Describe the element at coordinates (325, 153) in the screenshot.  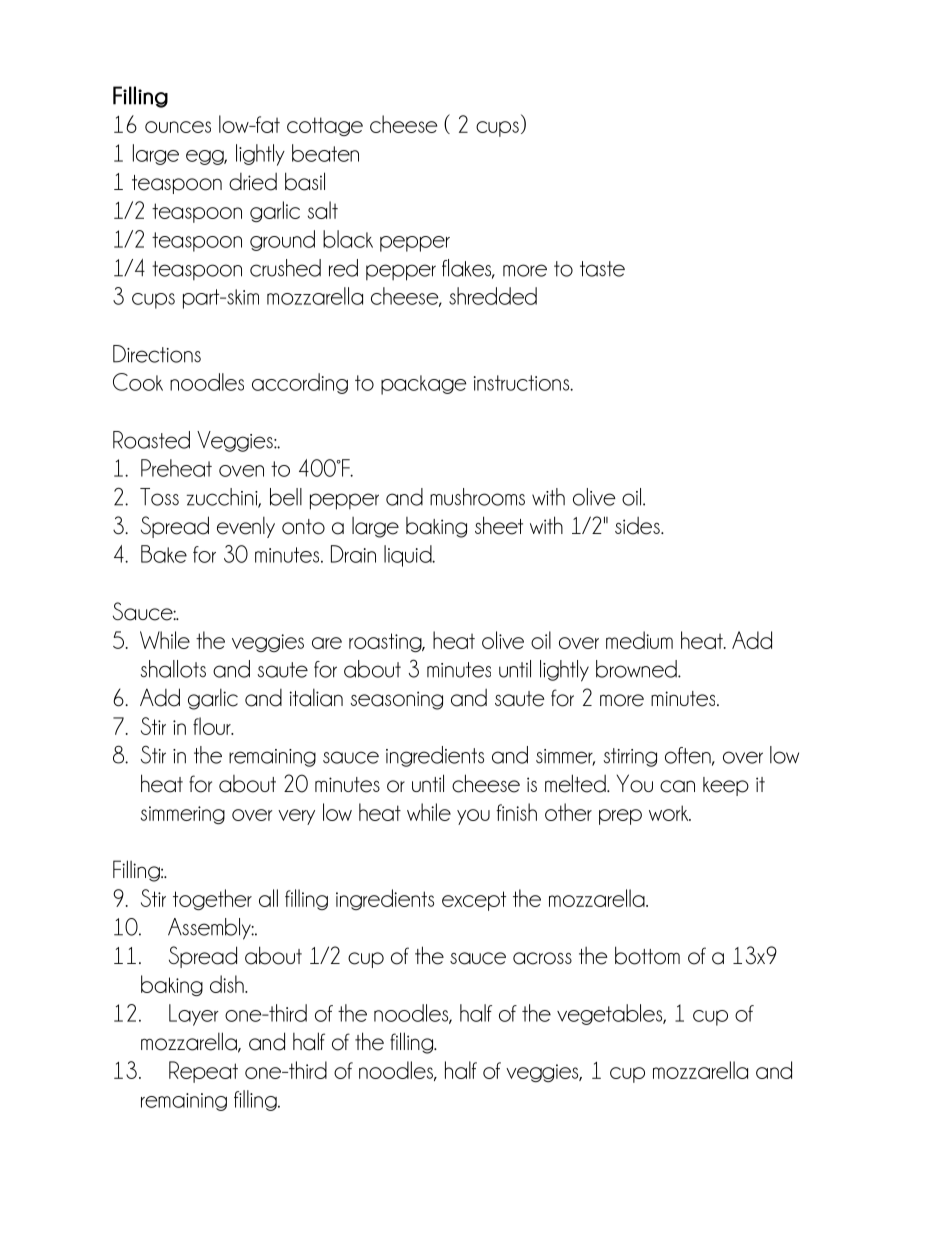
I see `beaten` at that location.
